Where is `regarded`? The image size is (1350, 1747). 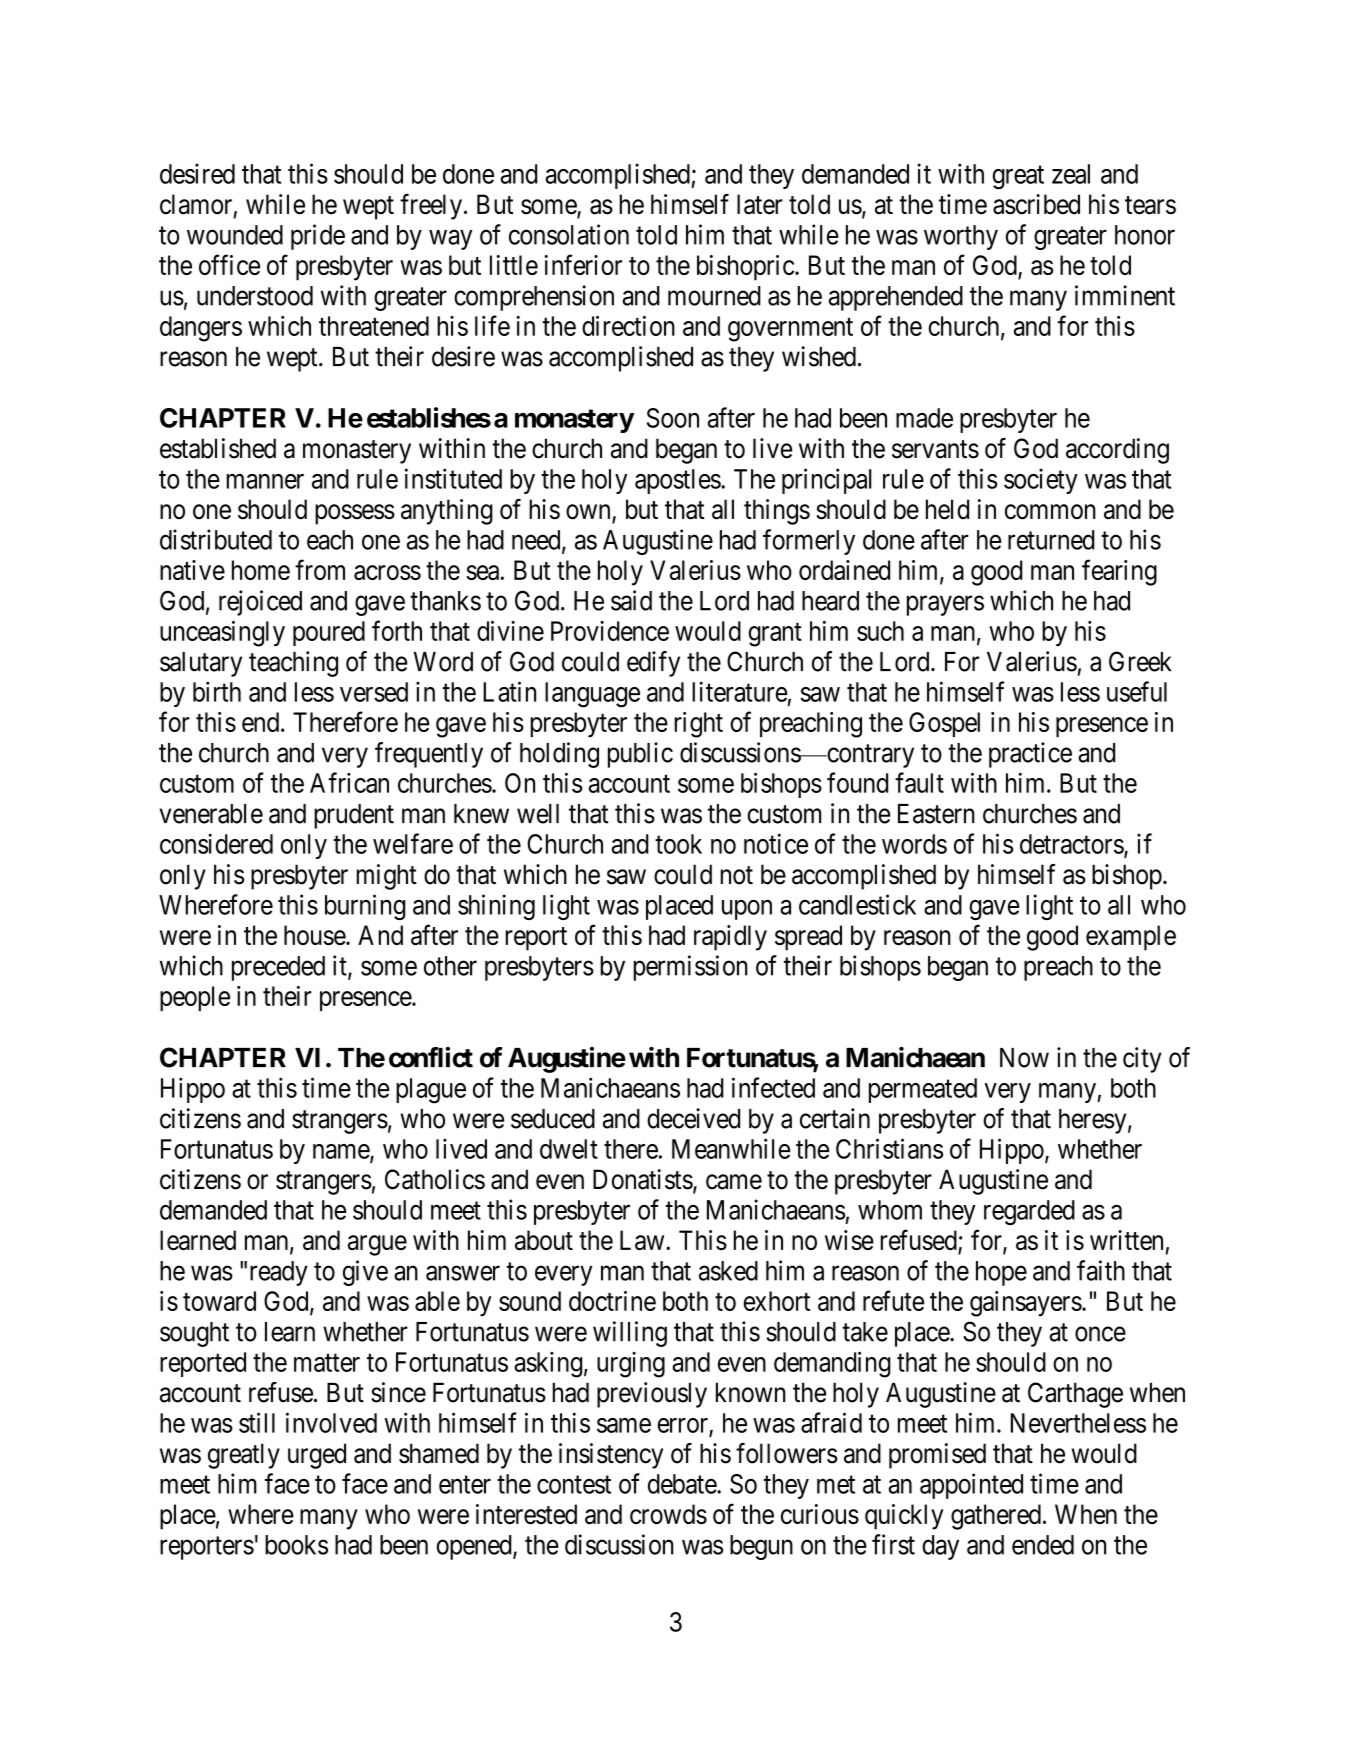 regarded is located at coordinates (1029, 1212).
